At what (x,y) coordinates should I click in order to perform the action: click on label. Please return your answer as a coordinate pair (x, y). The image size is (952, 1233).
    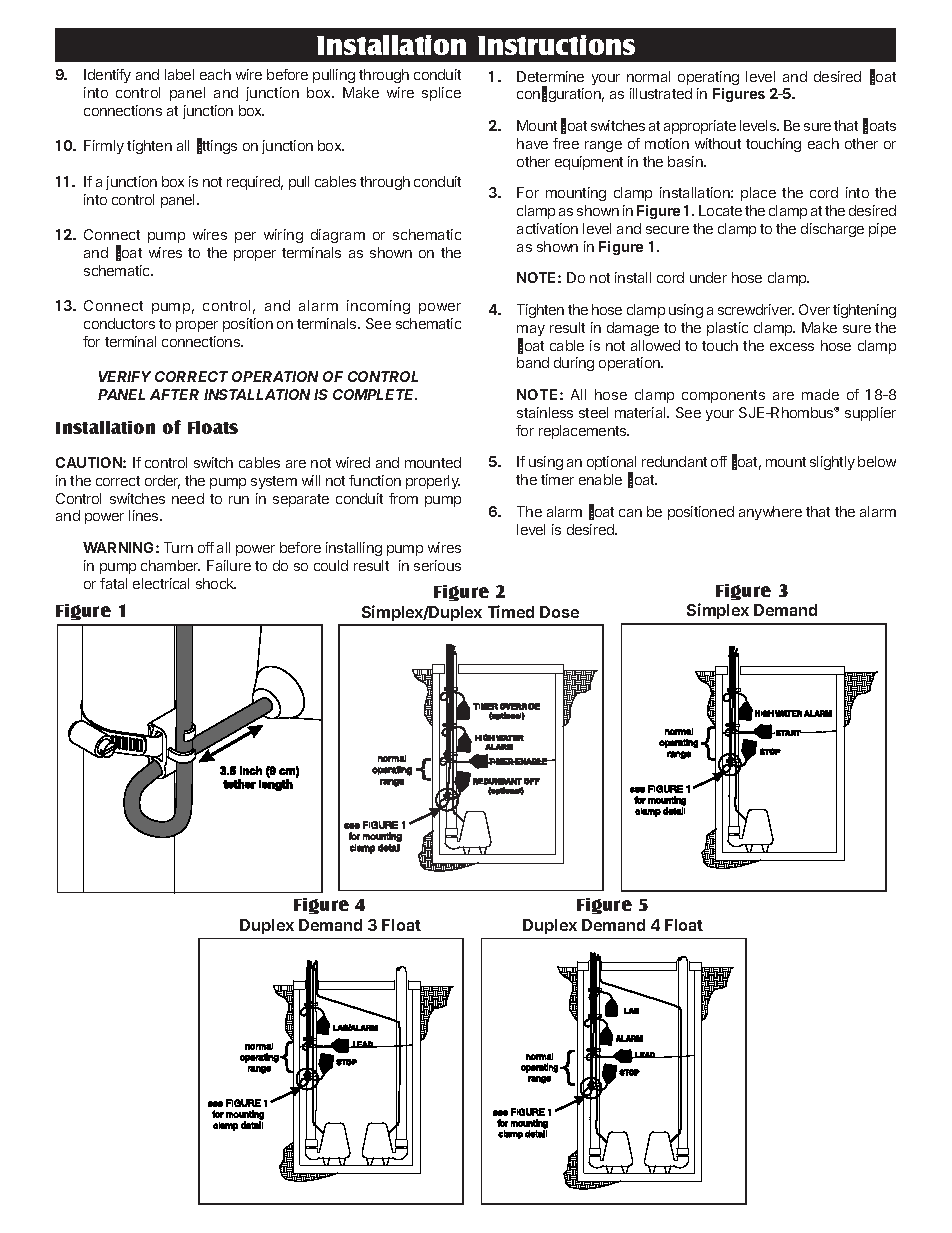
    Looking at the image, I should click on (179, 74).
